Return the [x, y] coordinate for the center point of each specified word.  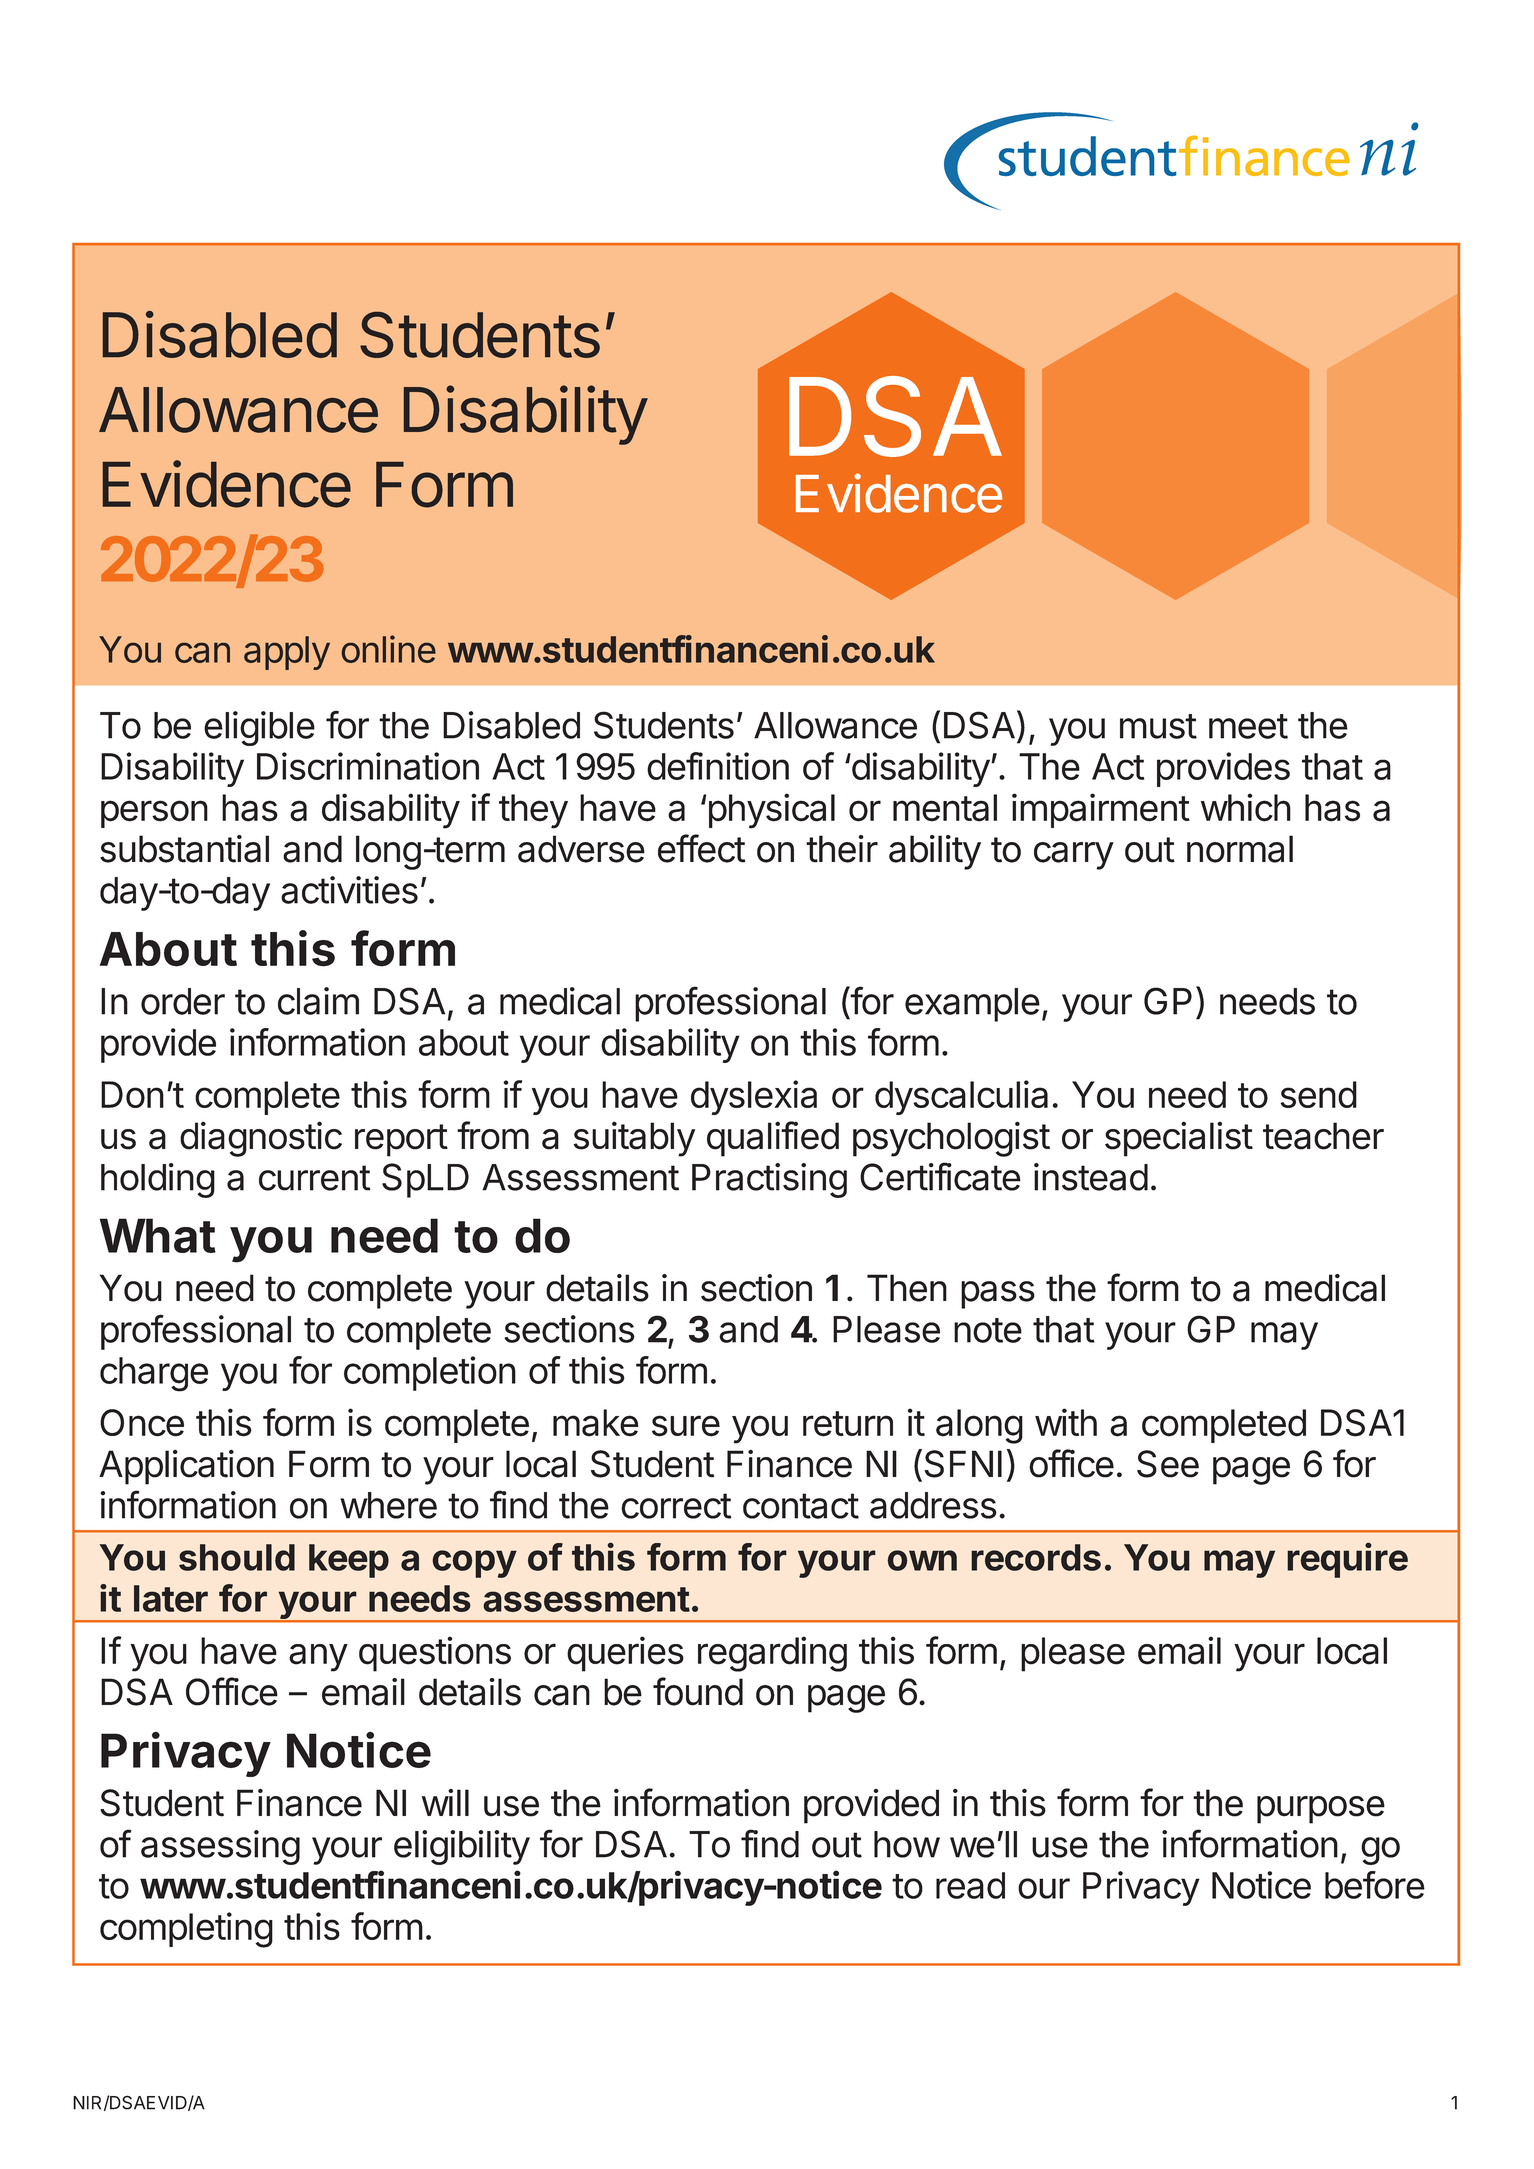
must [1158, 726]
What [158, 1235]
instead [1091, 1177]
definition [718, 766]
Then [907, 1288]
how [907, 1844]
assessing [220, 1847]
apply [287, 653]
